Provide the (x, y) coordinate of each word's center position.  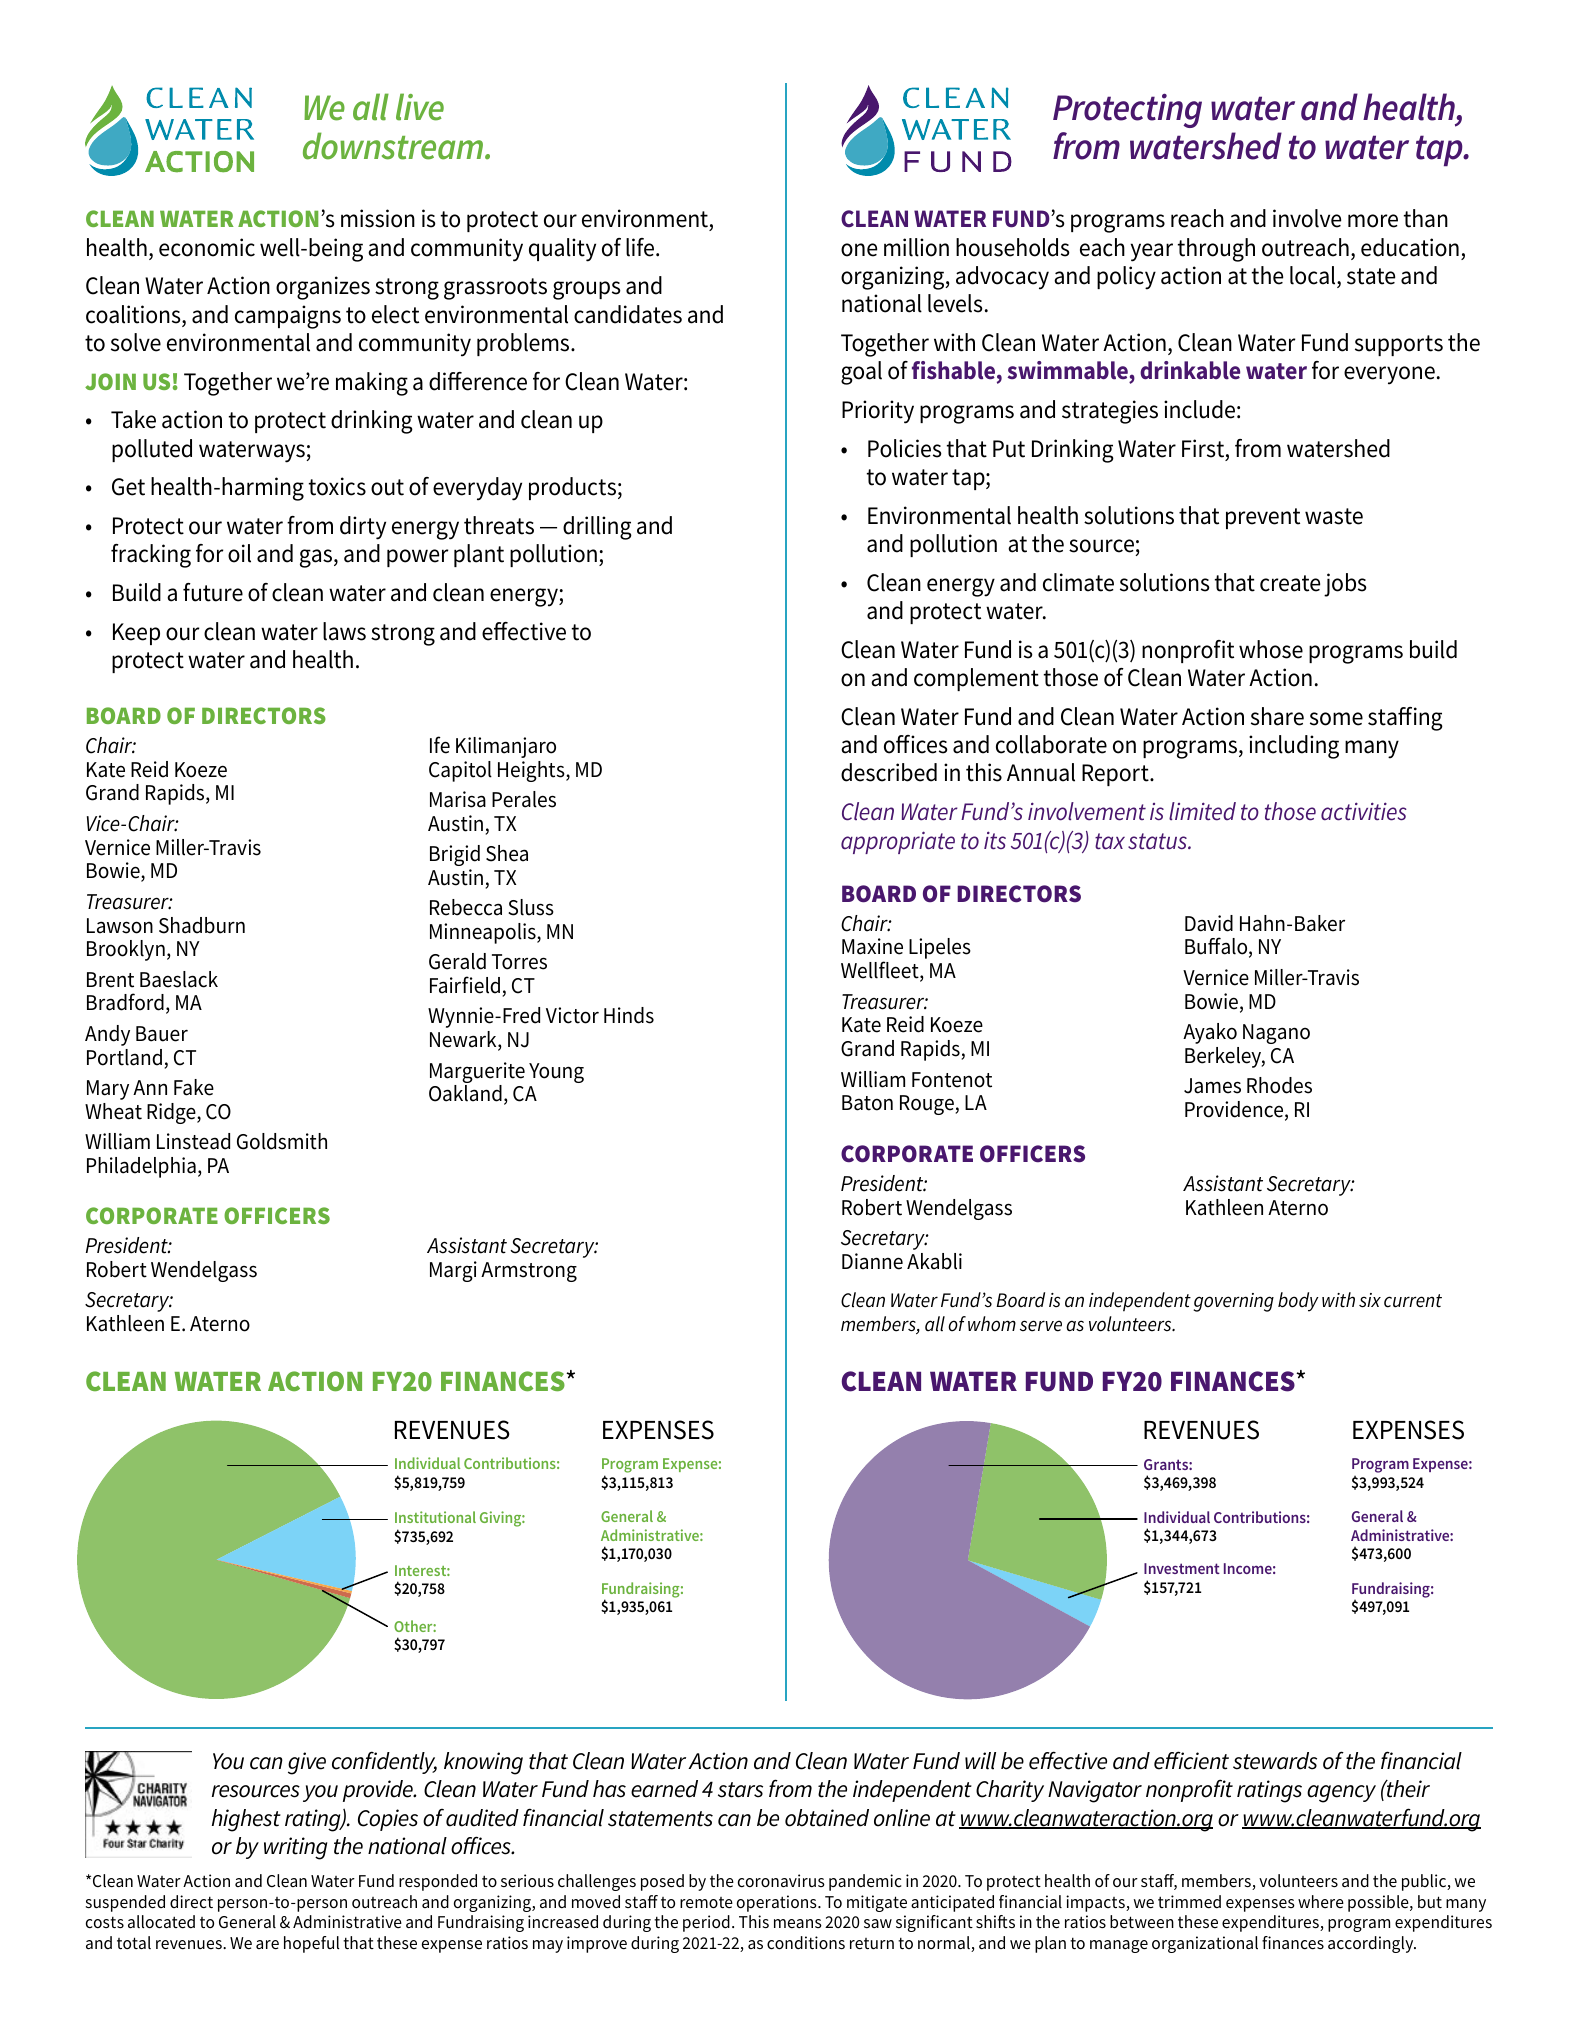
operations (778, 1903)
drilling (597, 528)
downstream (393, 146)
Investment (1182, 1568)
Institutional (435, 1517)
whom (992, 1324)
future (213, 592)
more (1373, 221)
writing (295, 1848)
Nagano (1276, 1034)
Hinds (629, 1015)
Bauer (162, 1034)
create (1290, 583)
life (641, 247)
